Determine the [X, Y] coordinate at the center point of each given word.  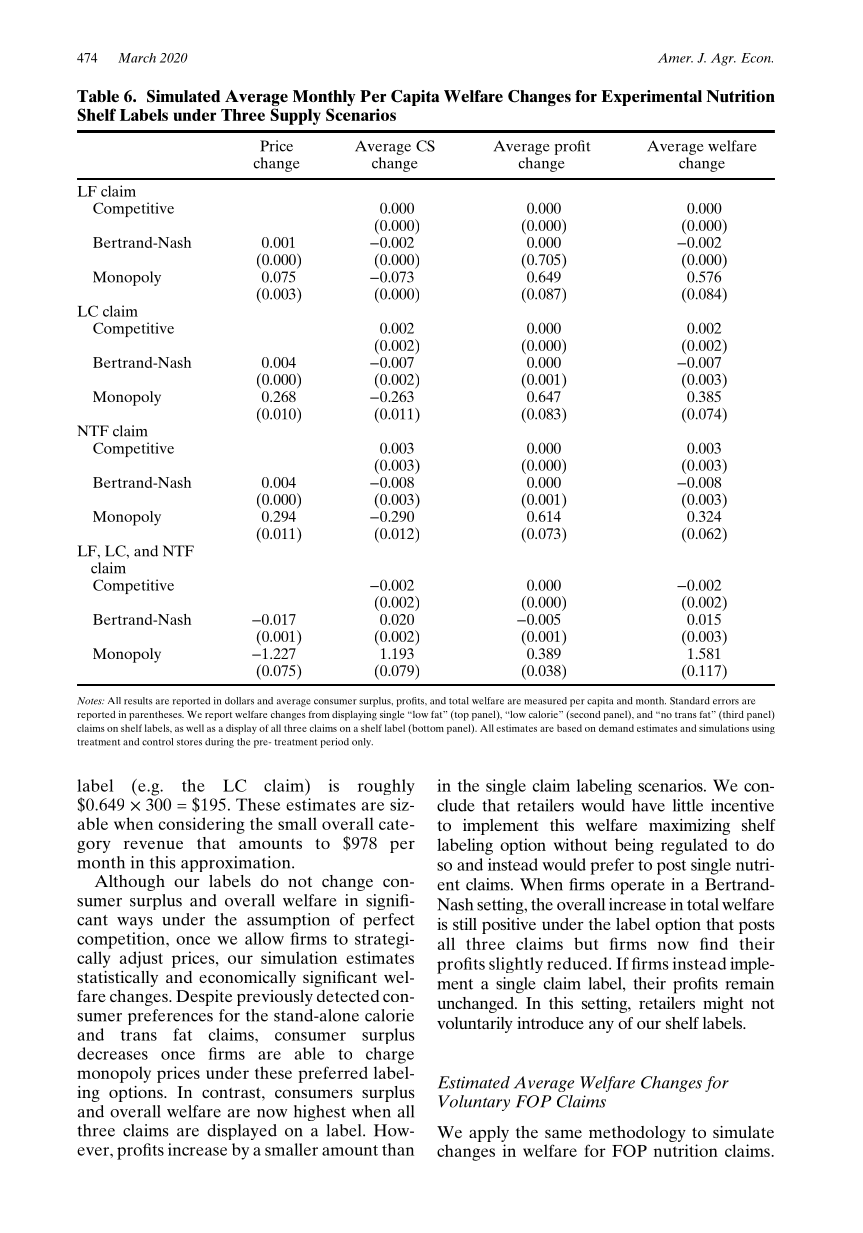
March [137, 58]
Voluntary [474, 1103]
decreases [112, 1053]
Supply [295, 116]
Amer [675, 58]
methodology [637, 1134]
